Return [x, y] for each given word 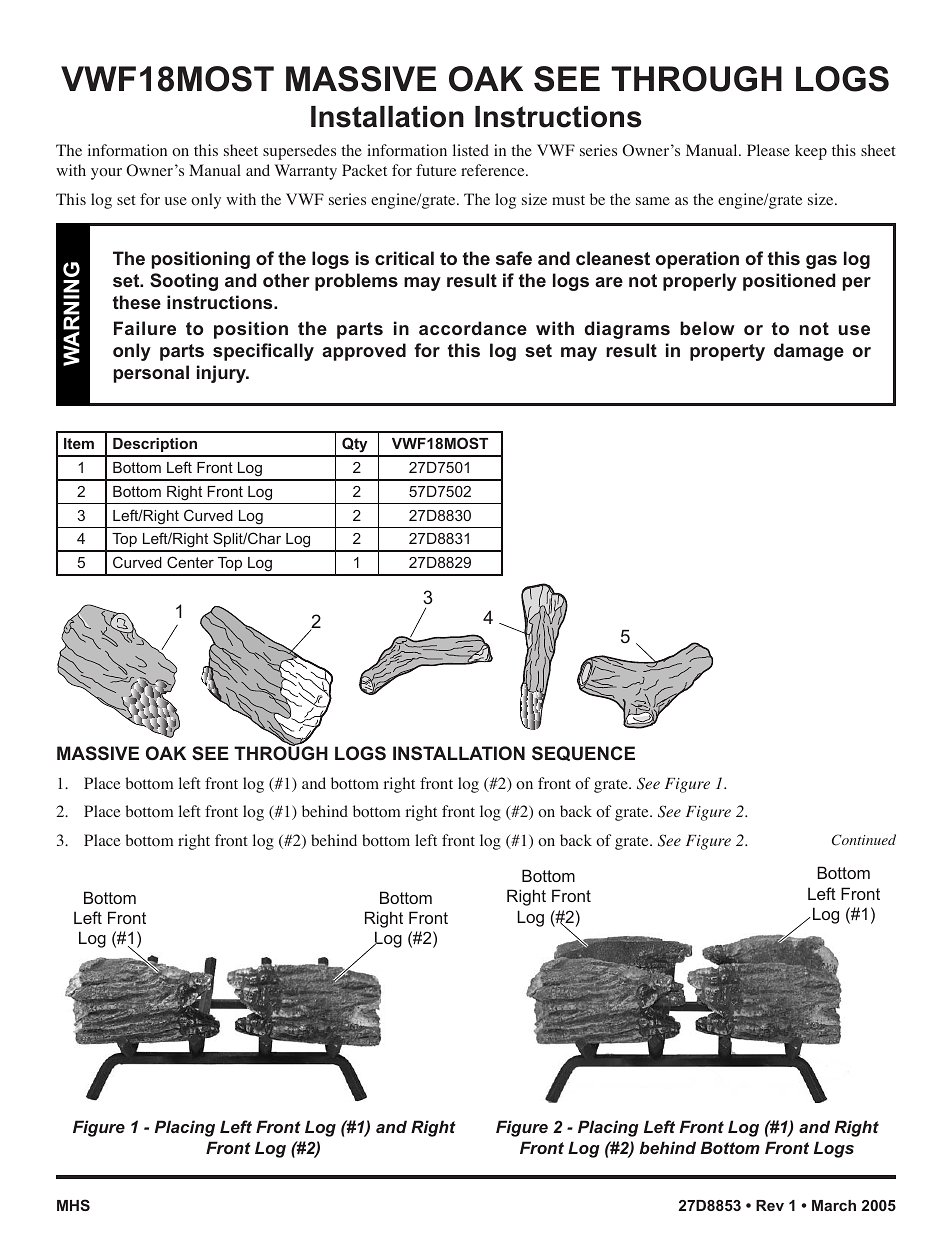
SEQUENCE [583, 753]
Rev [770, 1205]
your [106, 174]
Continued [864, 840]
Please [768, 150]
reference [494, 170]
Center [190, 562]
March [834, 1205]
